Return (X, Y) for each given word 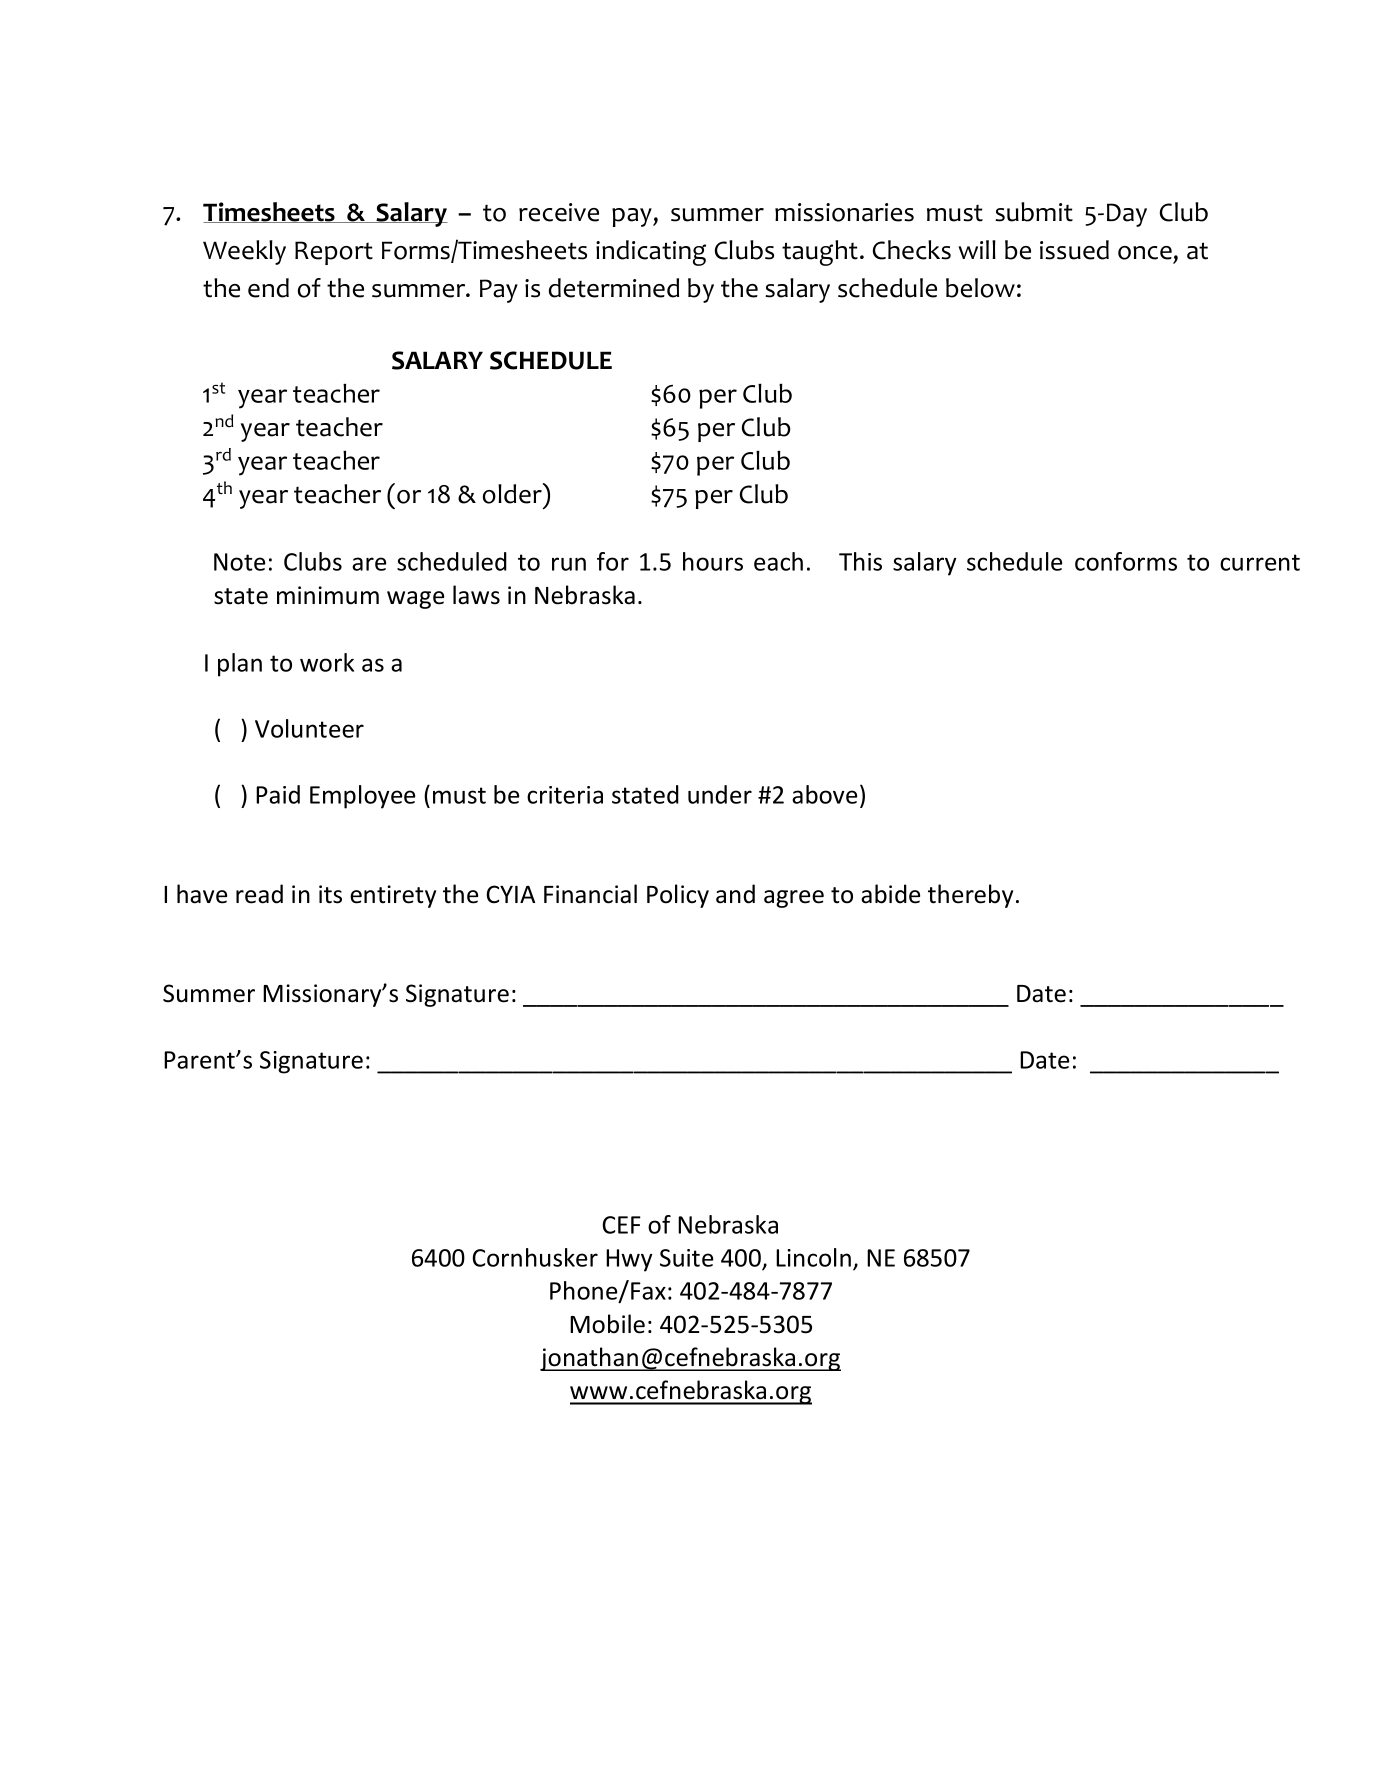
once (1145, 253)
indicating (651, 253)
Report (334, 253)
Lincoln (813, 1257)
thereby (970, 896)
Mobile (607, 1324)
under (720, 794)
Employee (362, 797)
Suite (686, 1258)
